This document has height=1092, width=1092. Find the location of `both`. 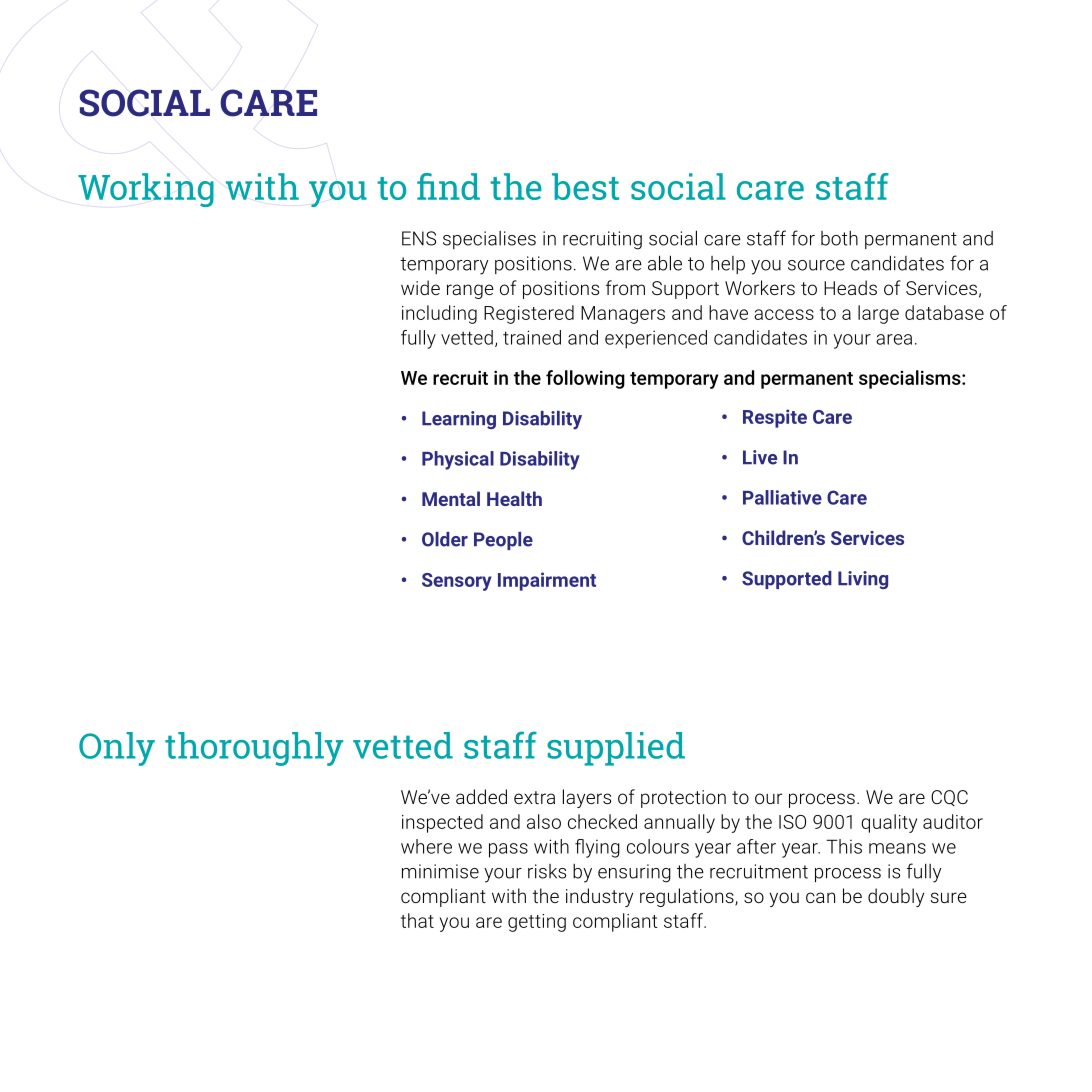

both is located at coordinates (839, 238).
